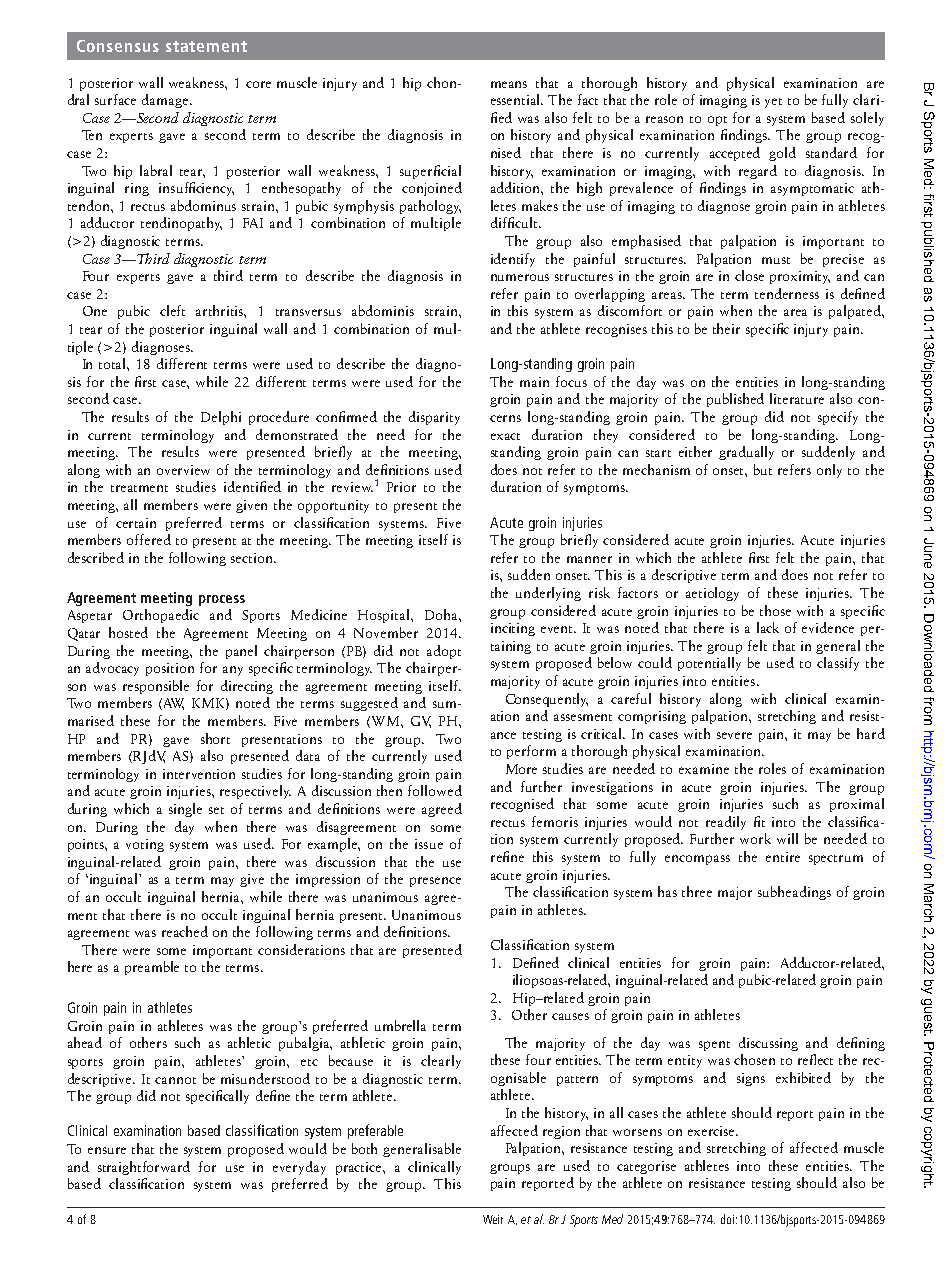 Image resolution: width=952 pixels, height=1270 pixels. What do you see at coordinates (773, 103) in the page?
I see `yet` at bounding box center [773, 103].
